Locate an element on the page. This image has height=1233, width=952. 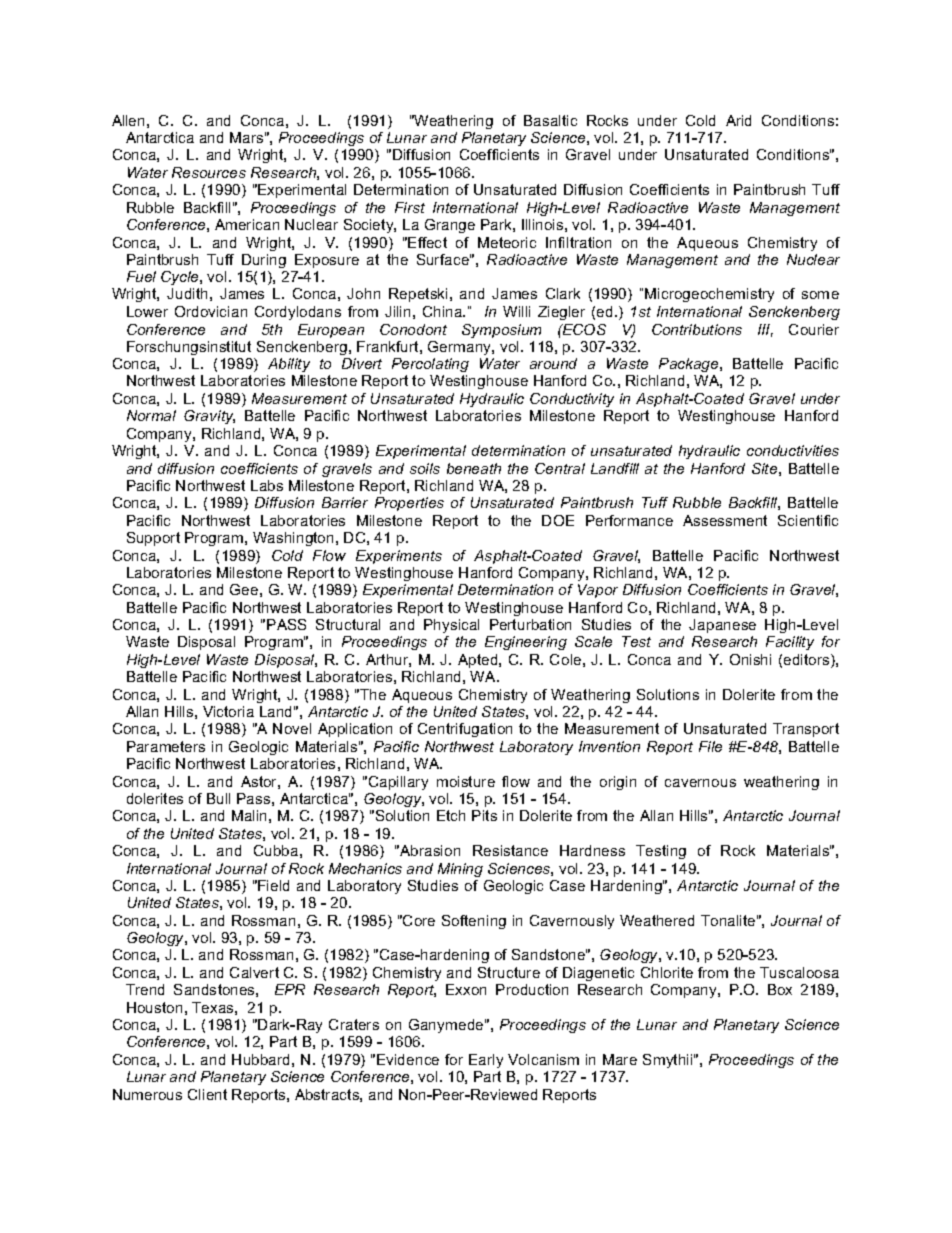
Hubbard is located at coordinates (260, 1059).
